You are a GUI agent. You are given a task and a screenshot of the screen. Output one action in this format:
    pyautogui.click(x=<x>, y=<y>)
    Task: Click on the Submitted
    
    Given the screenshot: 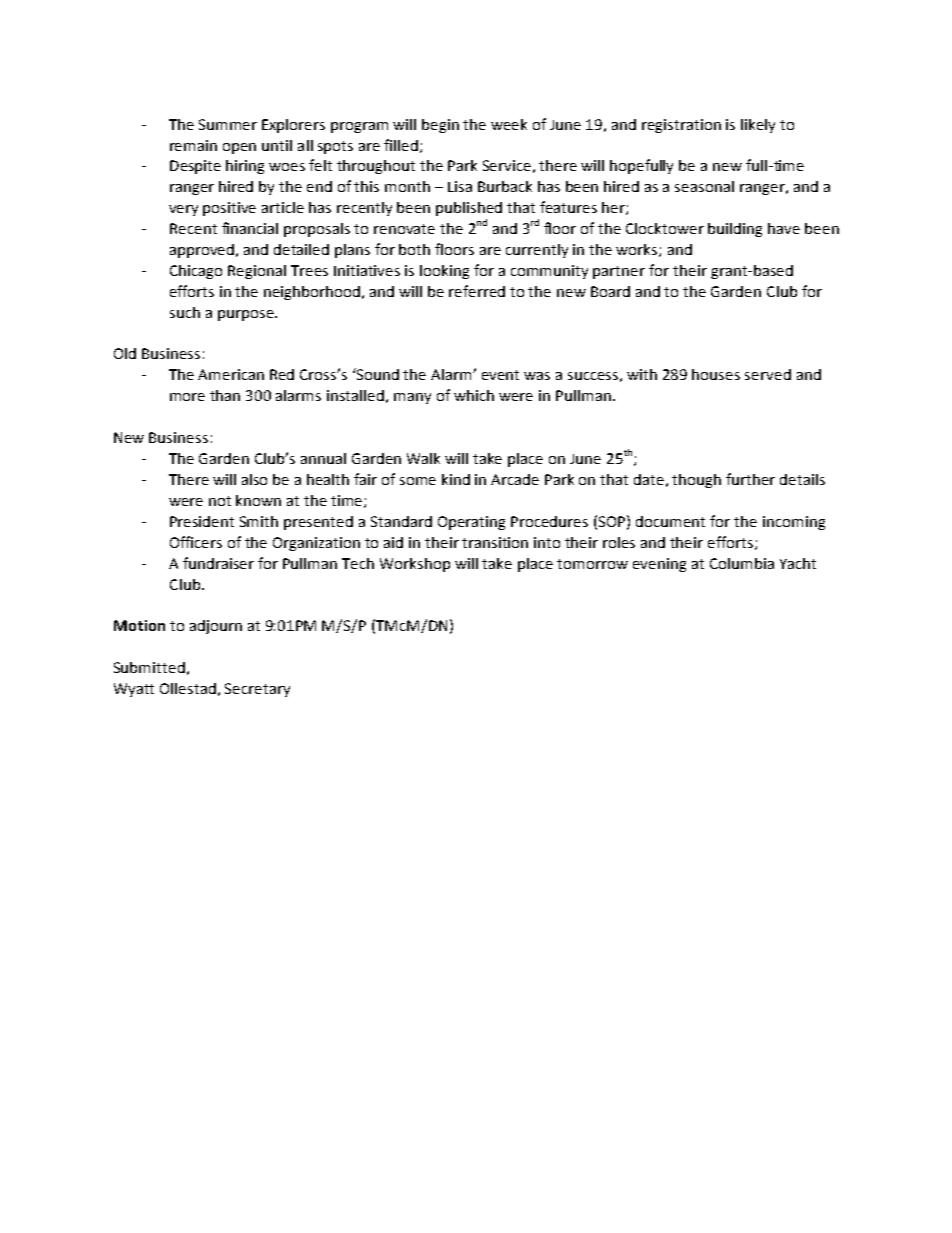 What is the action you would take?
    pyautogui.click(x=149, y=667)
